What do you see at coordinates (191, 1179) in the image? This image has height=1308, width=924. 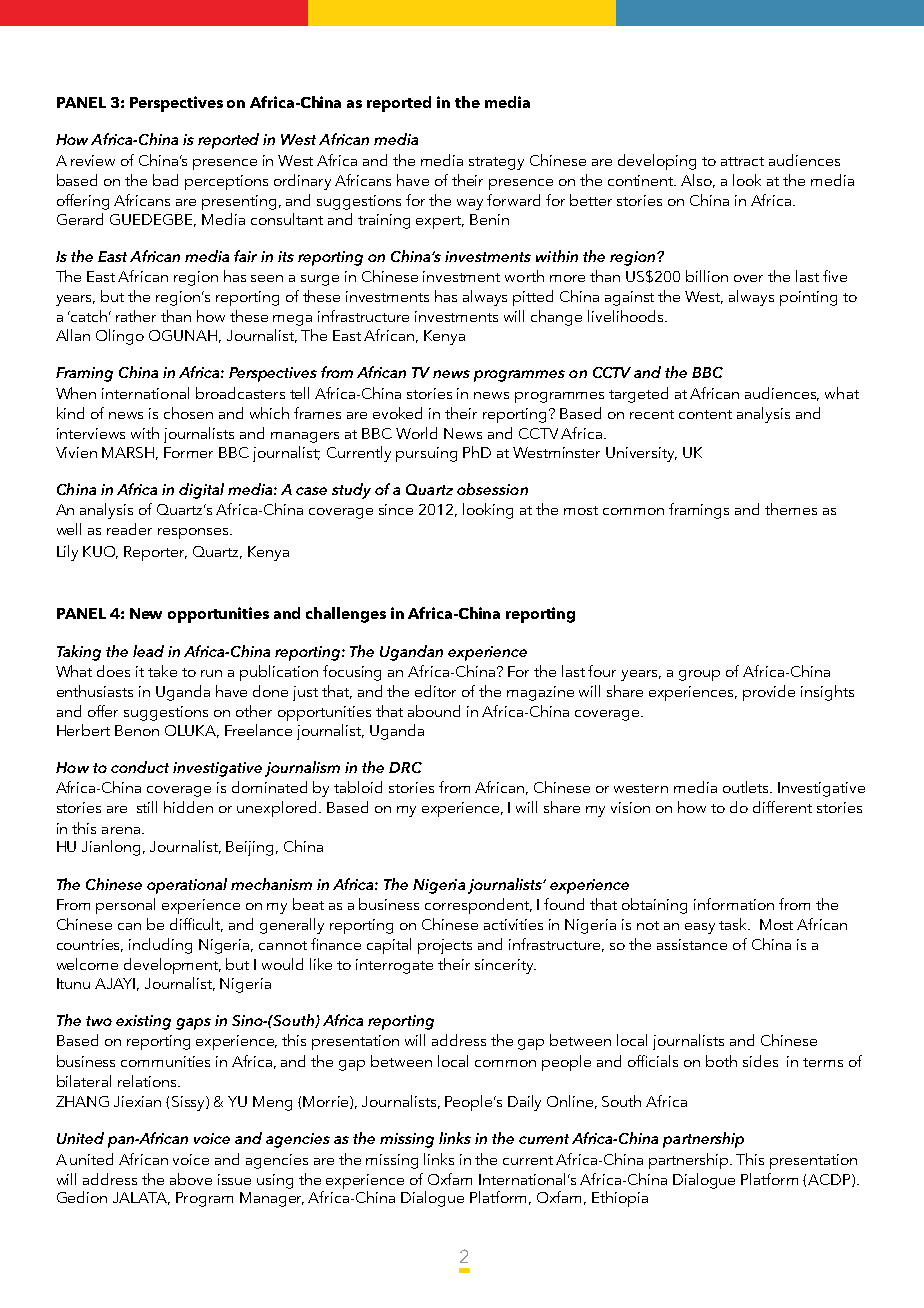 I see `above` at bounding box center [191, 1179].
